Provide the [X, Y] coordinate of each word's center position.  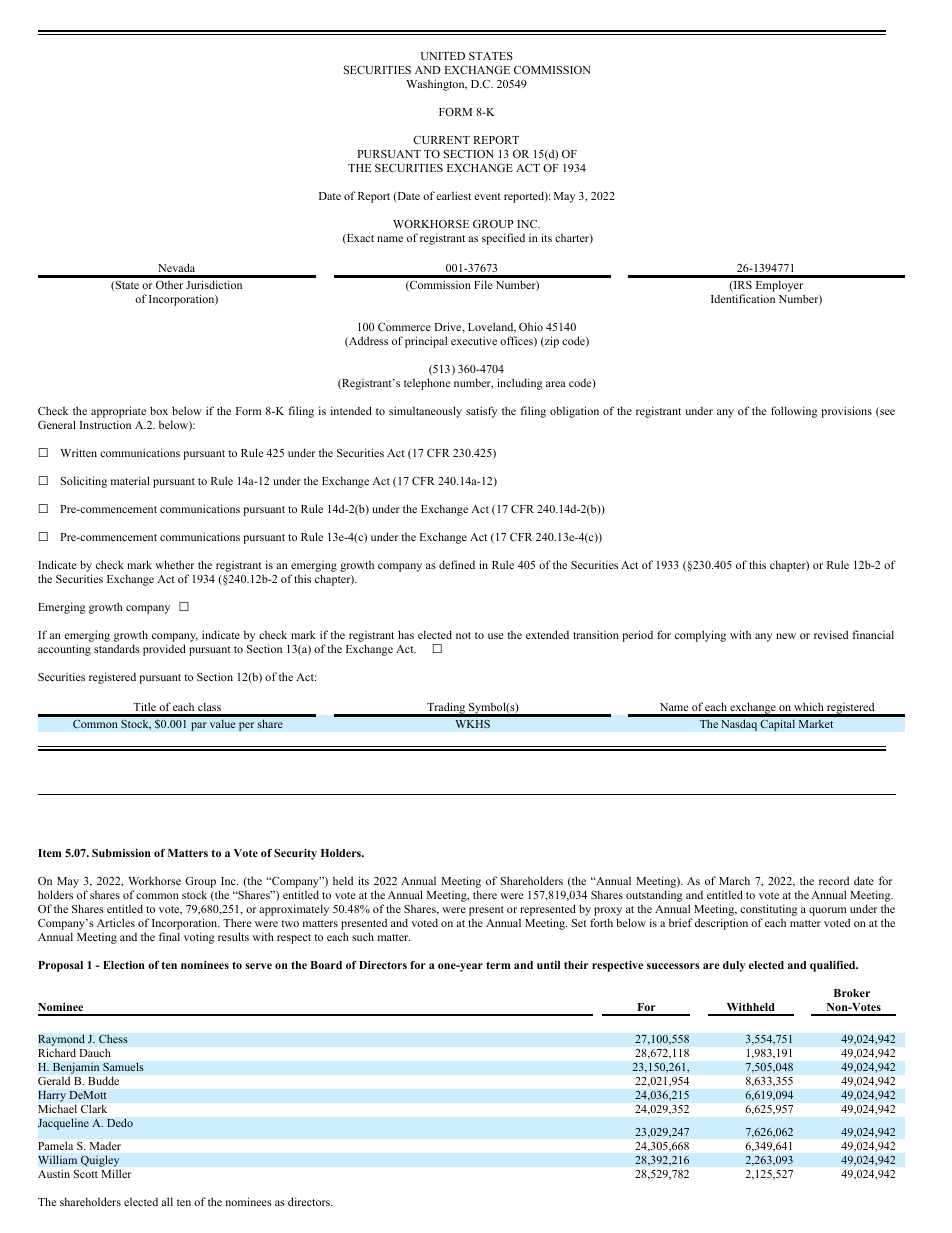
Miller [116, 1173]
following [794, 412]
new [786, 636]
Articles [116, 922]
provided [164, 650]
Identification [743, 298]
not [463, 635]
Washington [436, 85]
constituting [769, 910]
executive [474, 340]
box [159, 410]
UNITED [443, 56]
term [498, 965]
